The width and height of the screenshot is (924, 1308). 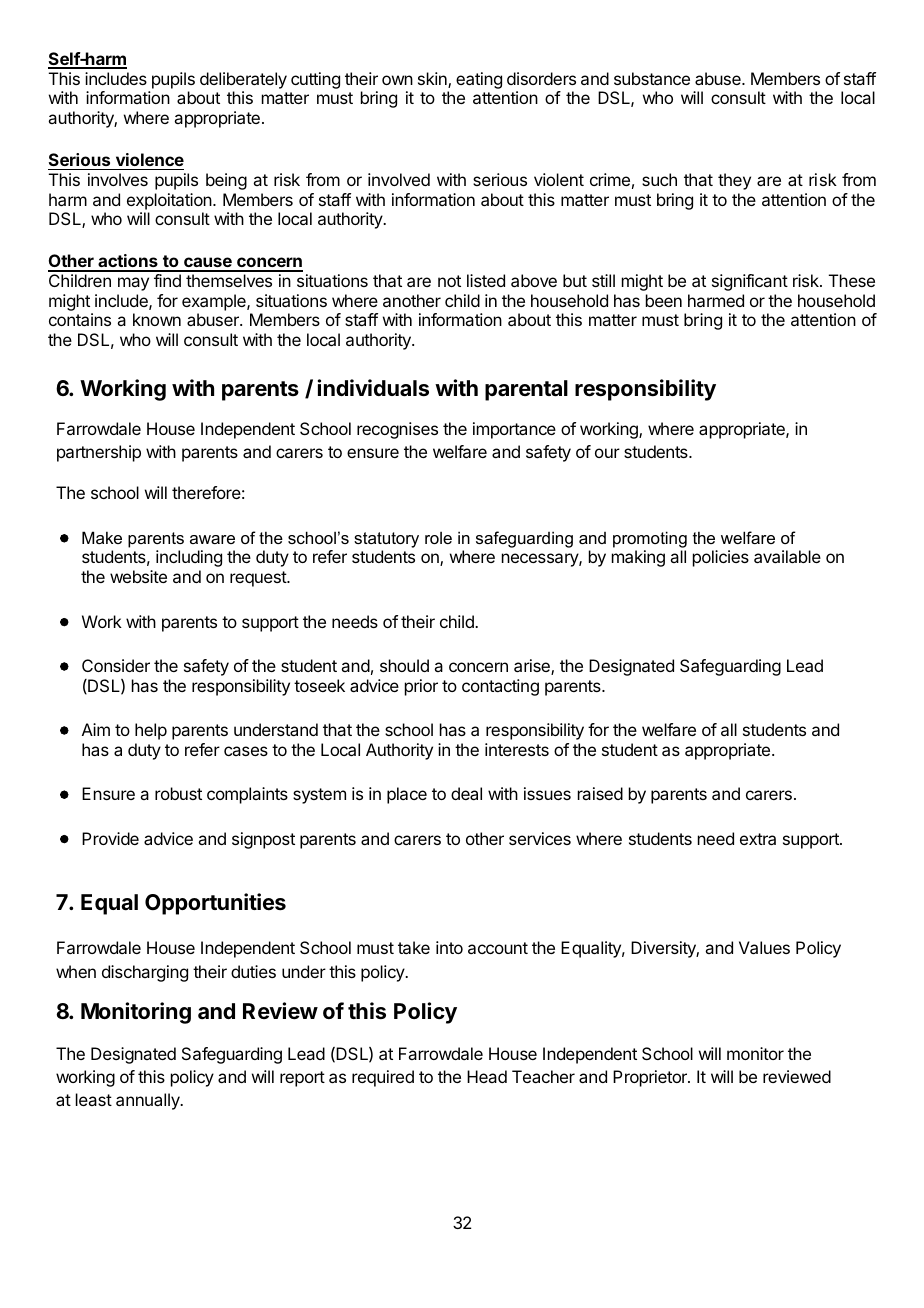 I want to click on website, so click(x=138, y=576).
